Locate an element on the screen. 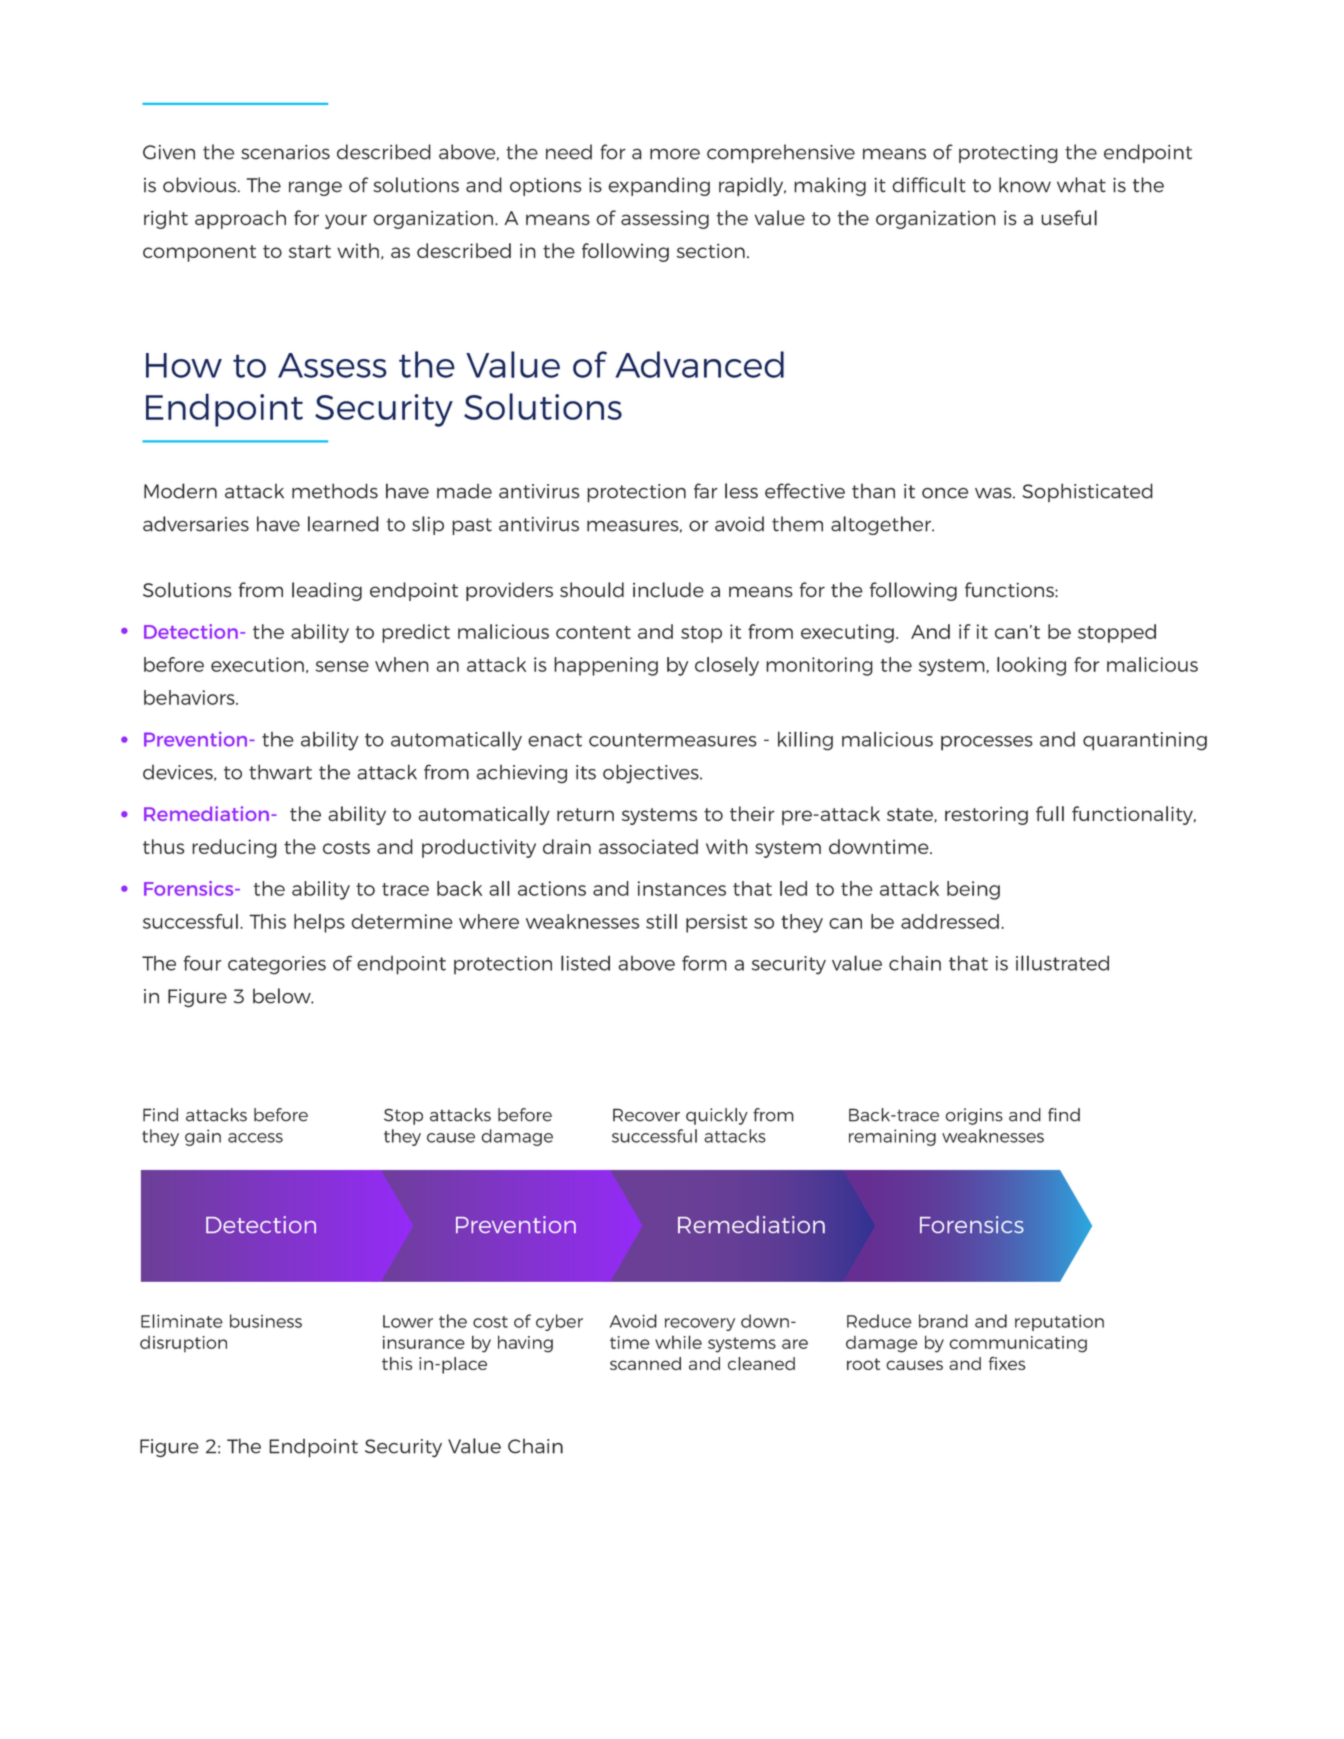 The width and height of the screenshot is (1344, 1739). range is located at coordinates (315, 188).
